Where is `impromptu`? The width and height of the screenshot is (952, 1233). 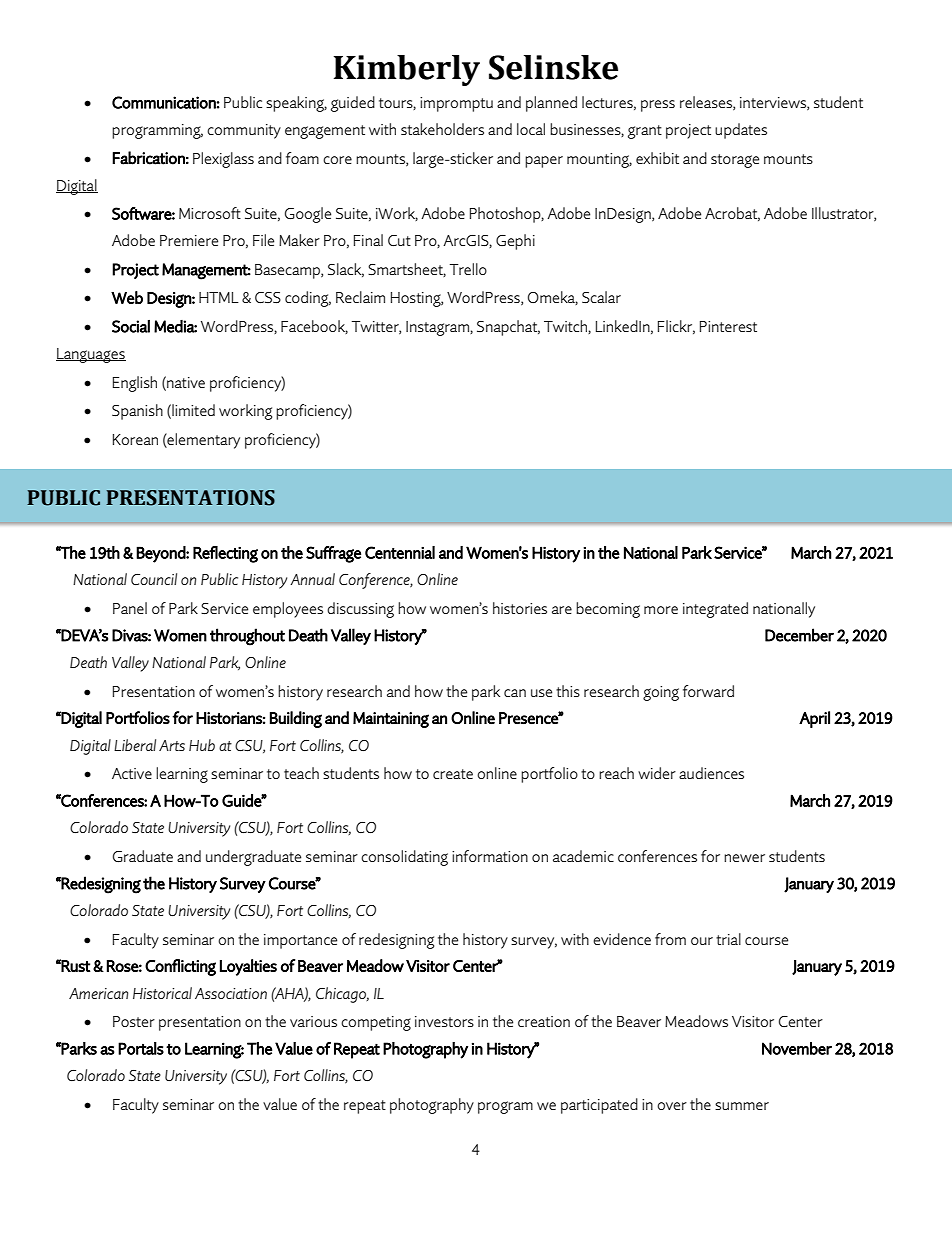 impromptu is located at coordinates (456, 104).
